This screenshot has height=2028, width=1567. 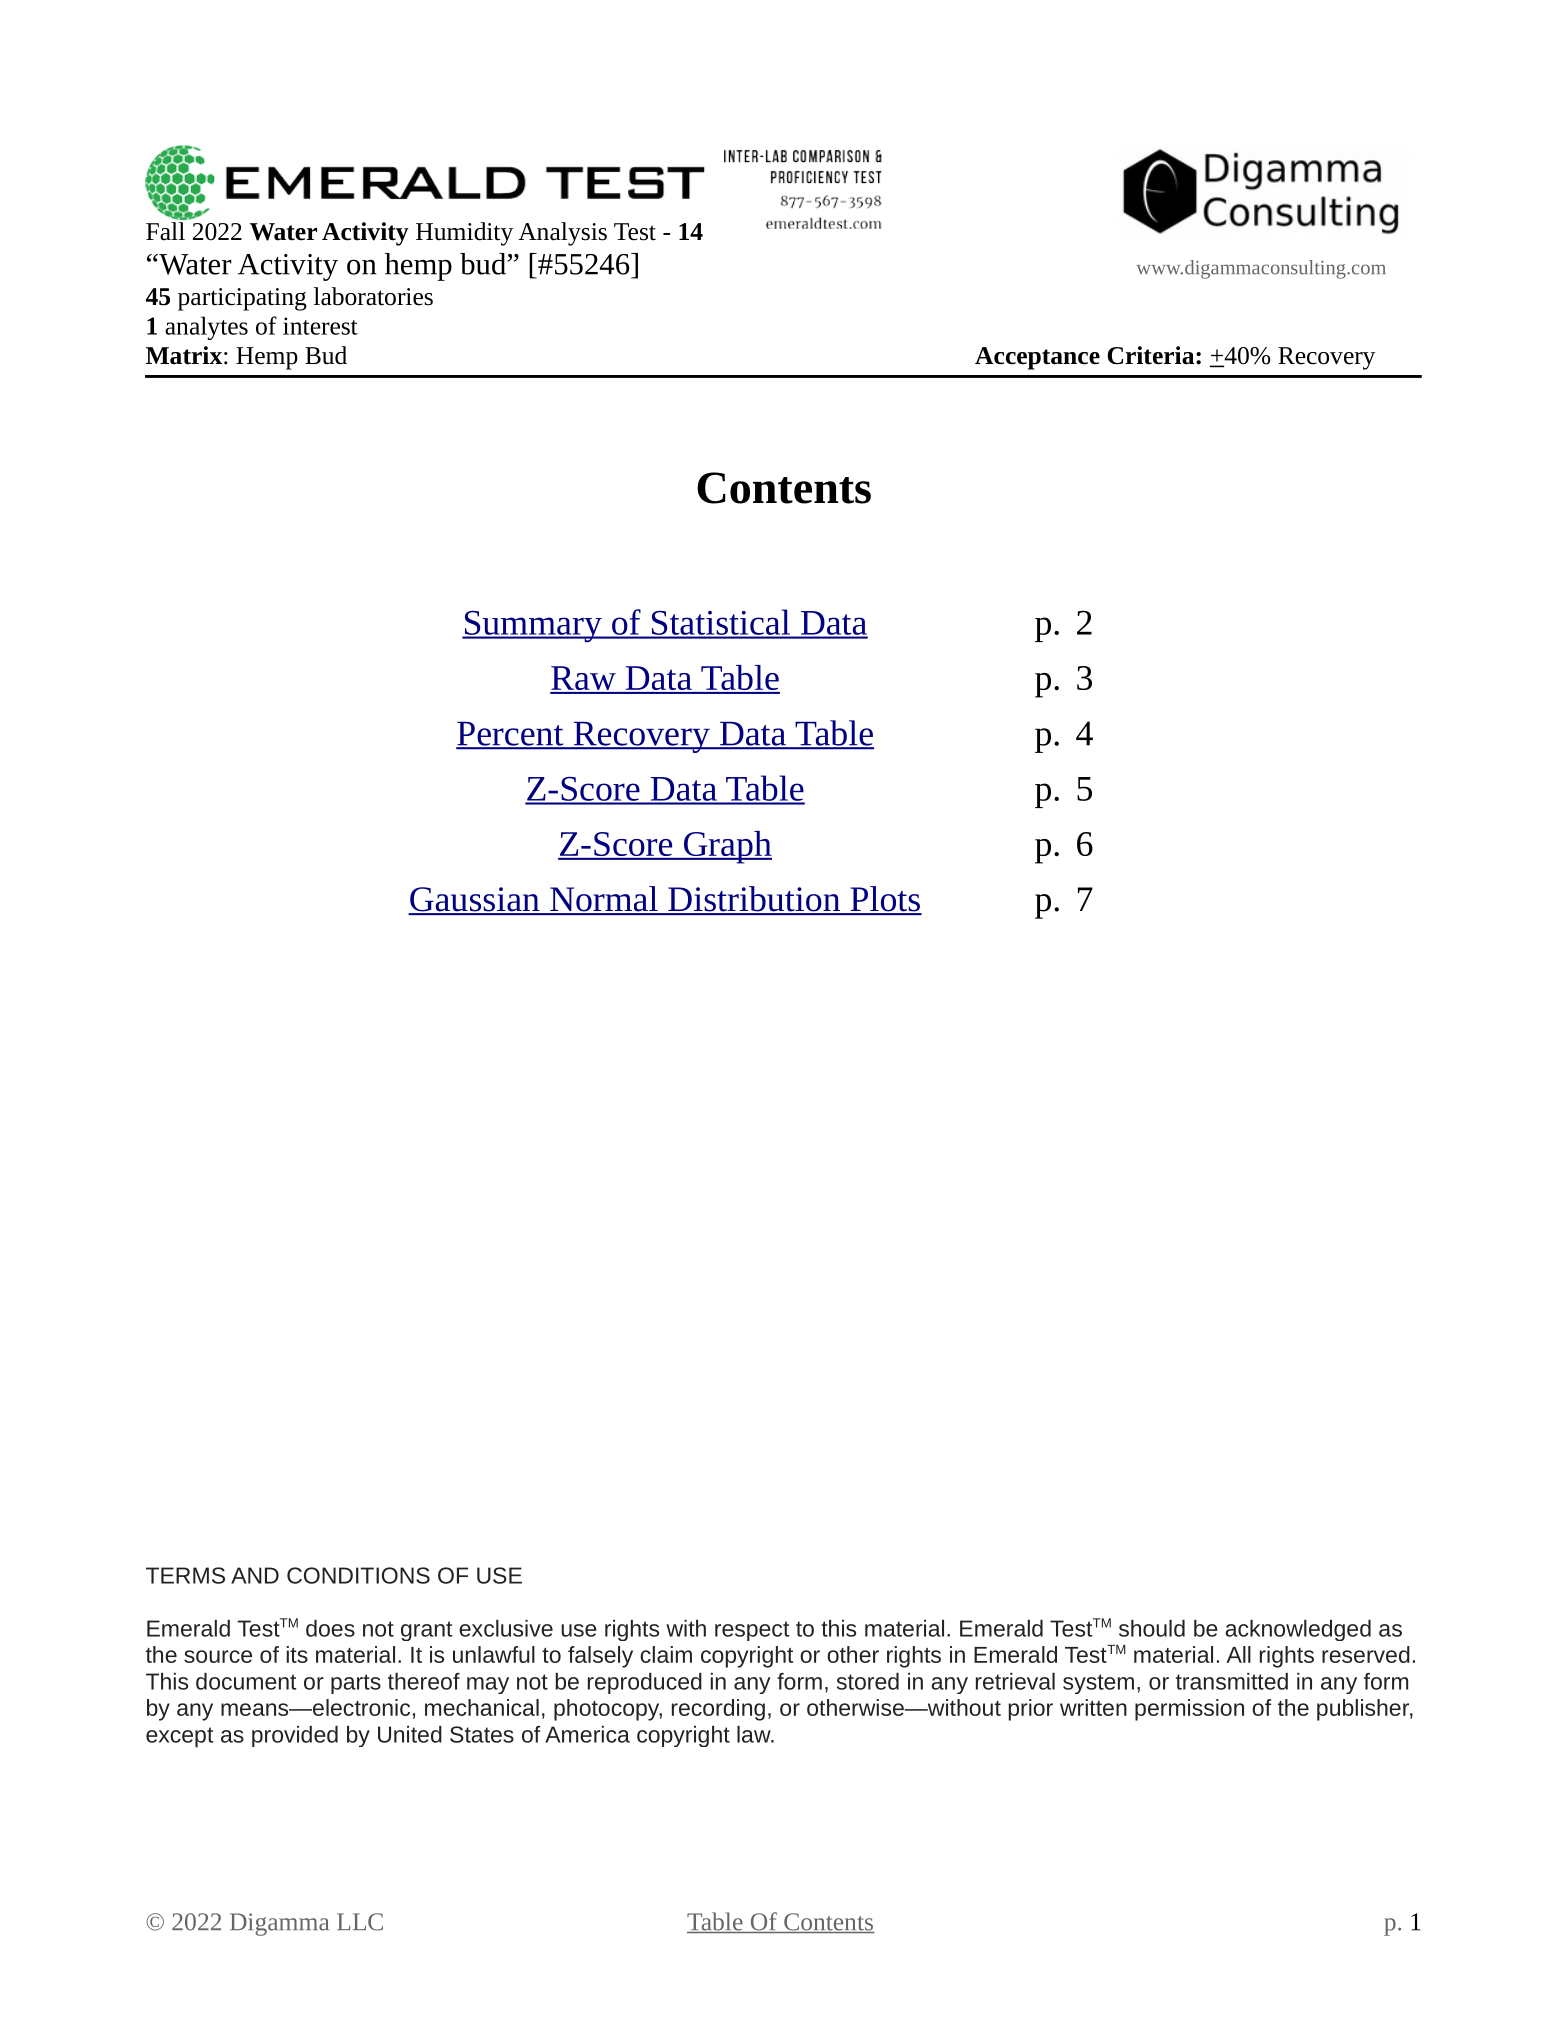 I want to click on respect, so click(x=752, y=1631).
